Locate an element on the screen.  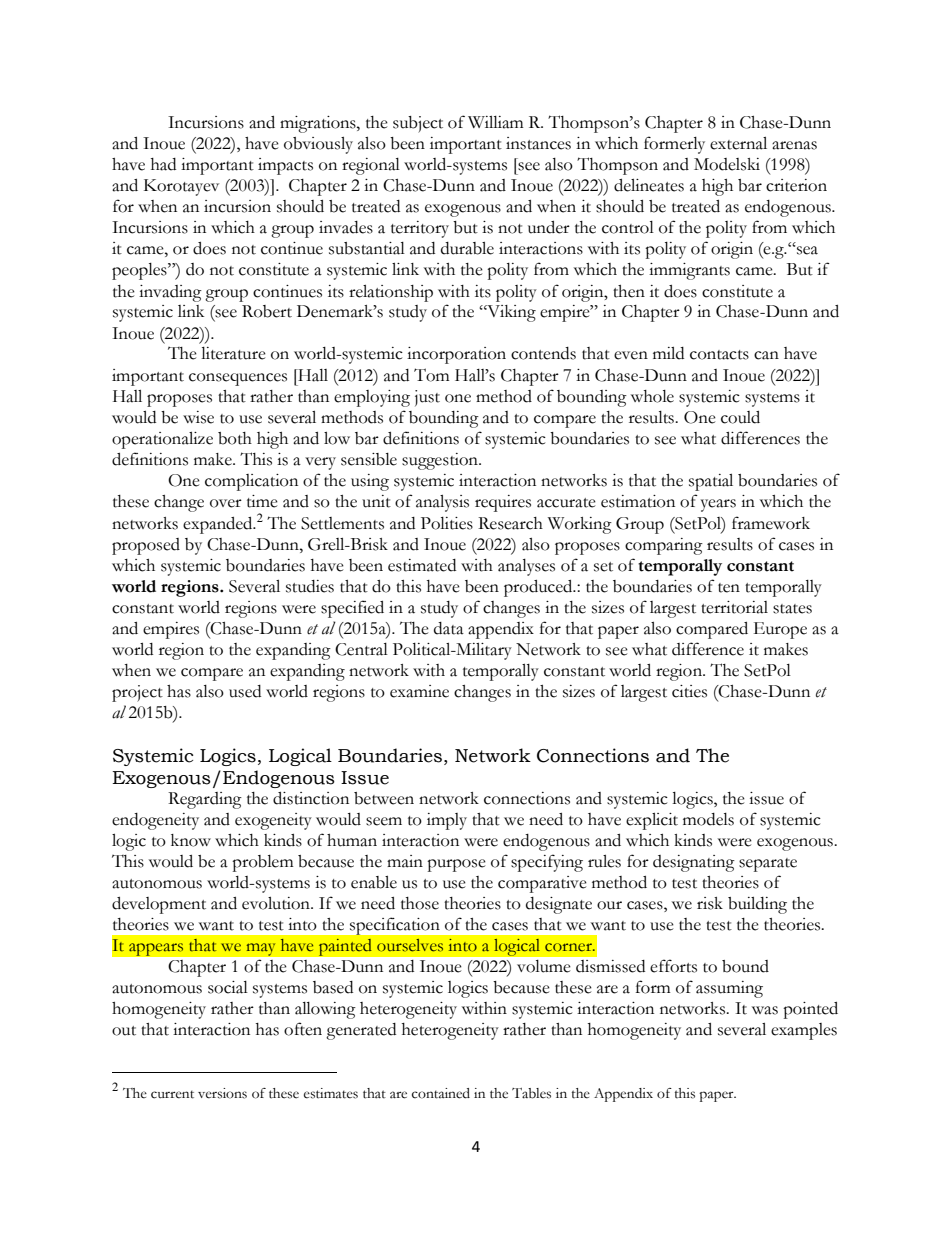
external is located at coordinates (738, 143).
